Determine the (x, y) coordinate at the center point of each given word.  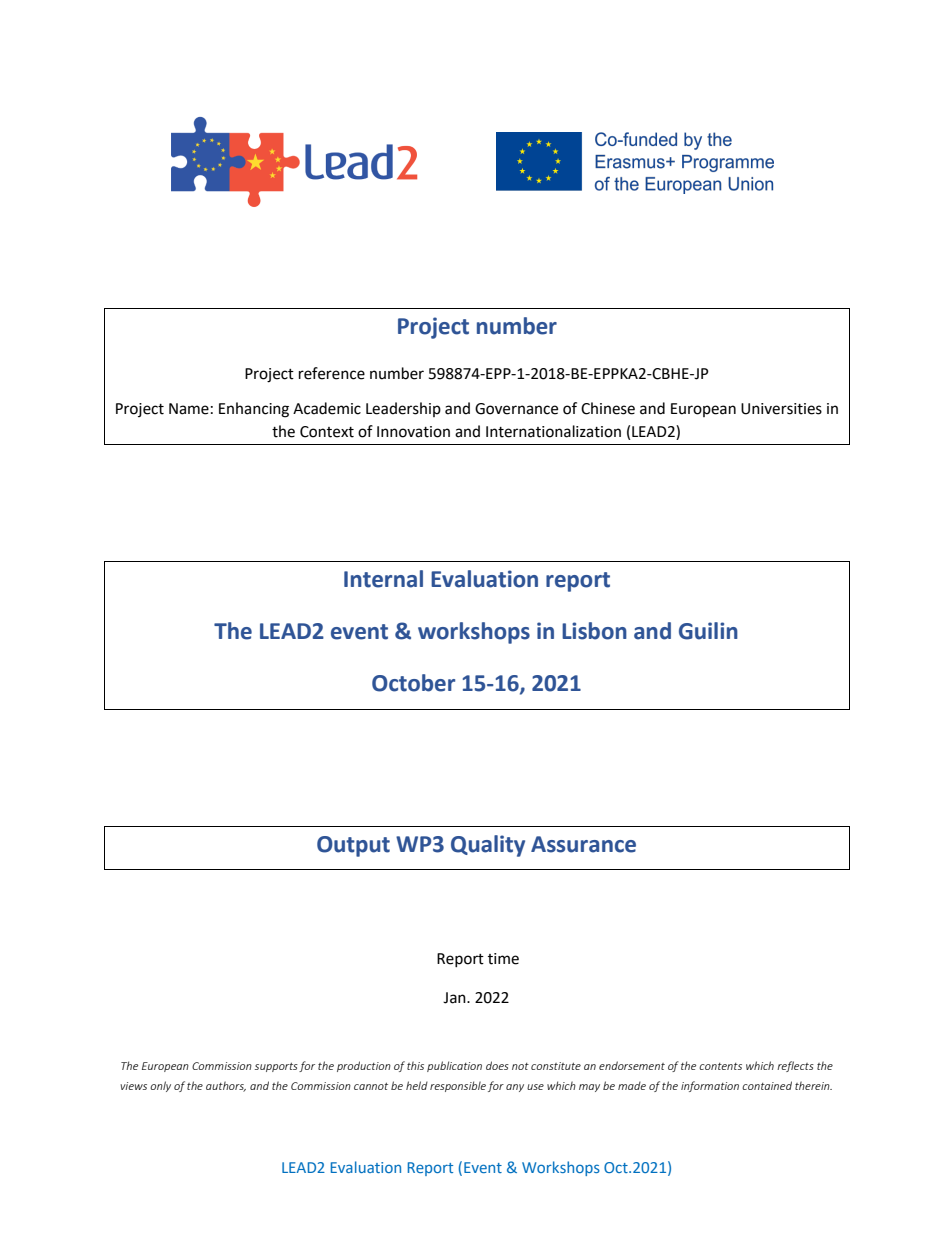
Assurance (583, 844)
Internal (383, 579)
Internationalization (553, 431)
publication (454, 1066)
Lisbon (594, 631)
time (503, 959)
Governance (516, 409)
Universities (781, 409)
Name (189, 409)
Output (353, 846)
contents (720, 1066)
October (413, 683)
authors (226, 1086)
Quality (488, 846)
